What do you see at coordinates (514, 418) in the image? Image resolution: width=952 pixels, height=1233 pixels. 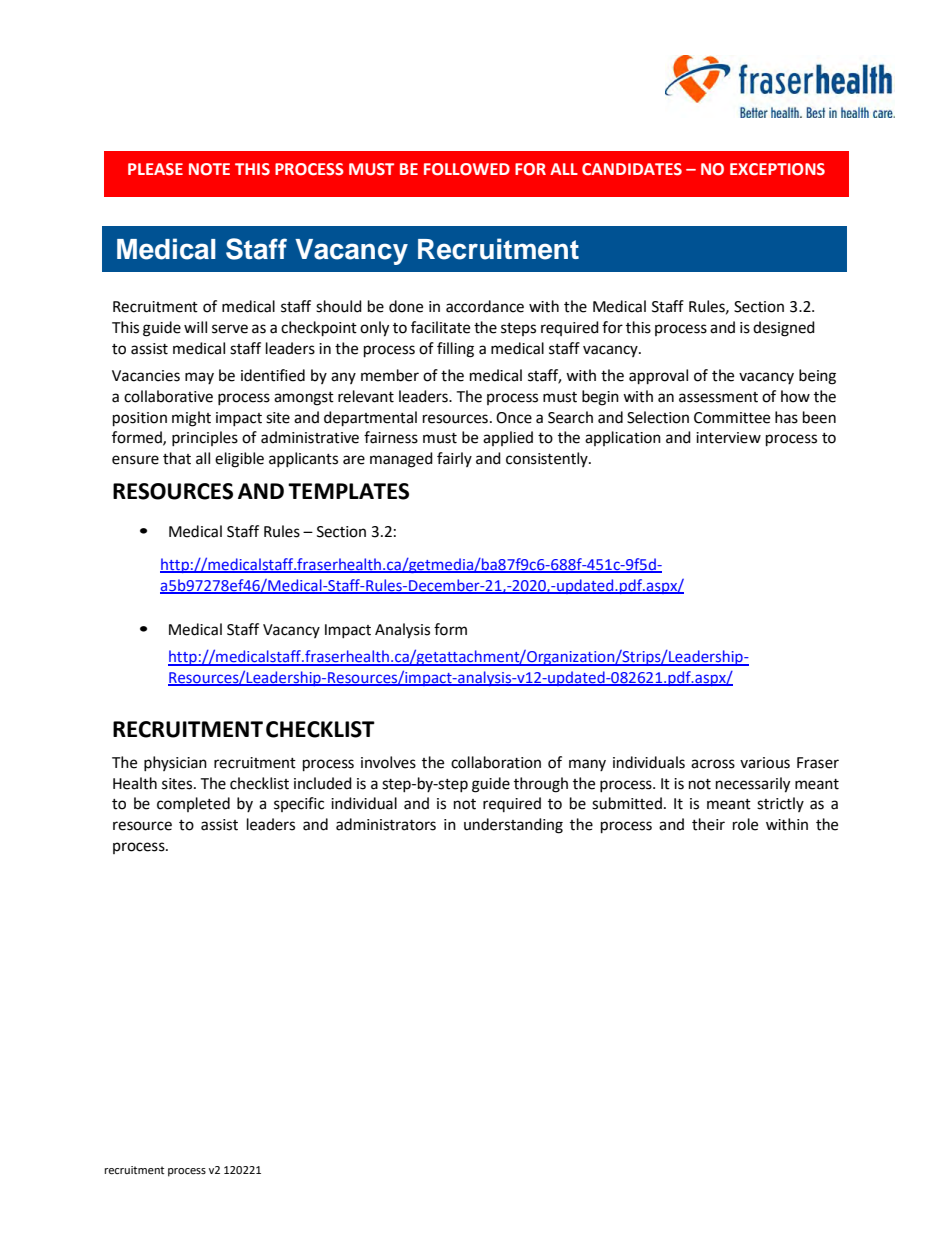 I see `Once` at bounding box center [514, 418].
